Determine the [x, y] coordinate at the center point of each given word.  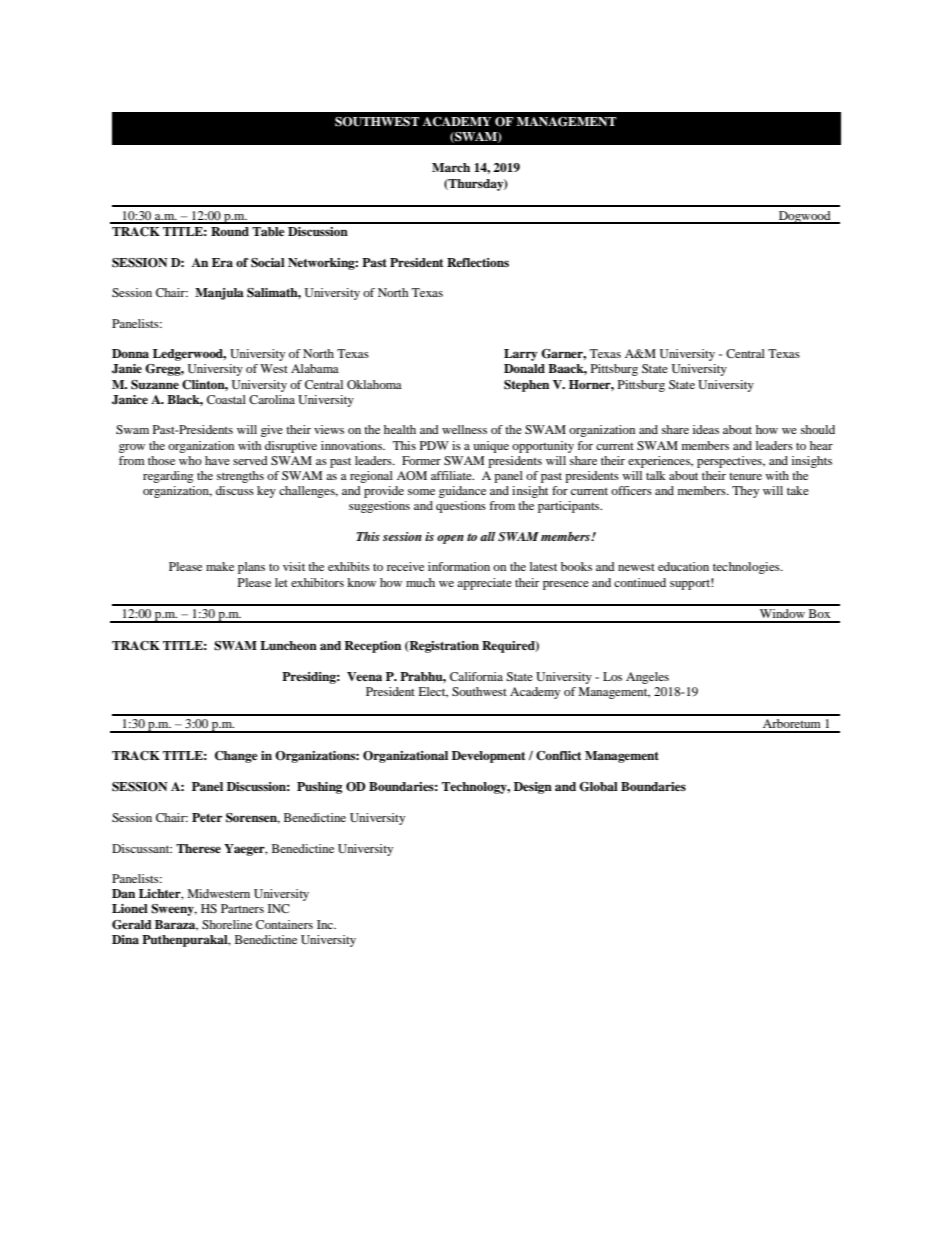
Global [598, 787]
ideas [706, 429]
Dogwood [804, 217]
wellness [464, 429]
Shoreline [227, 924]
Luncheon [288, 645]
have [217, 460]
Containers [284, 924]
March [451, 167]
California [476, 676]
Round [230, 231]
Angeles [647, 678]
